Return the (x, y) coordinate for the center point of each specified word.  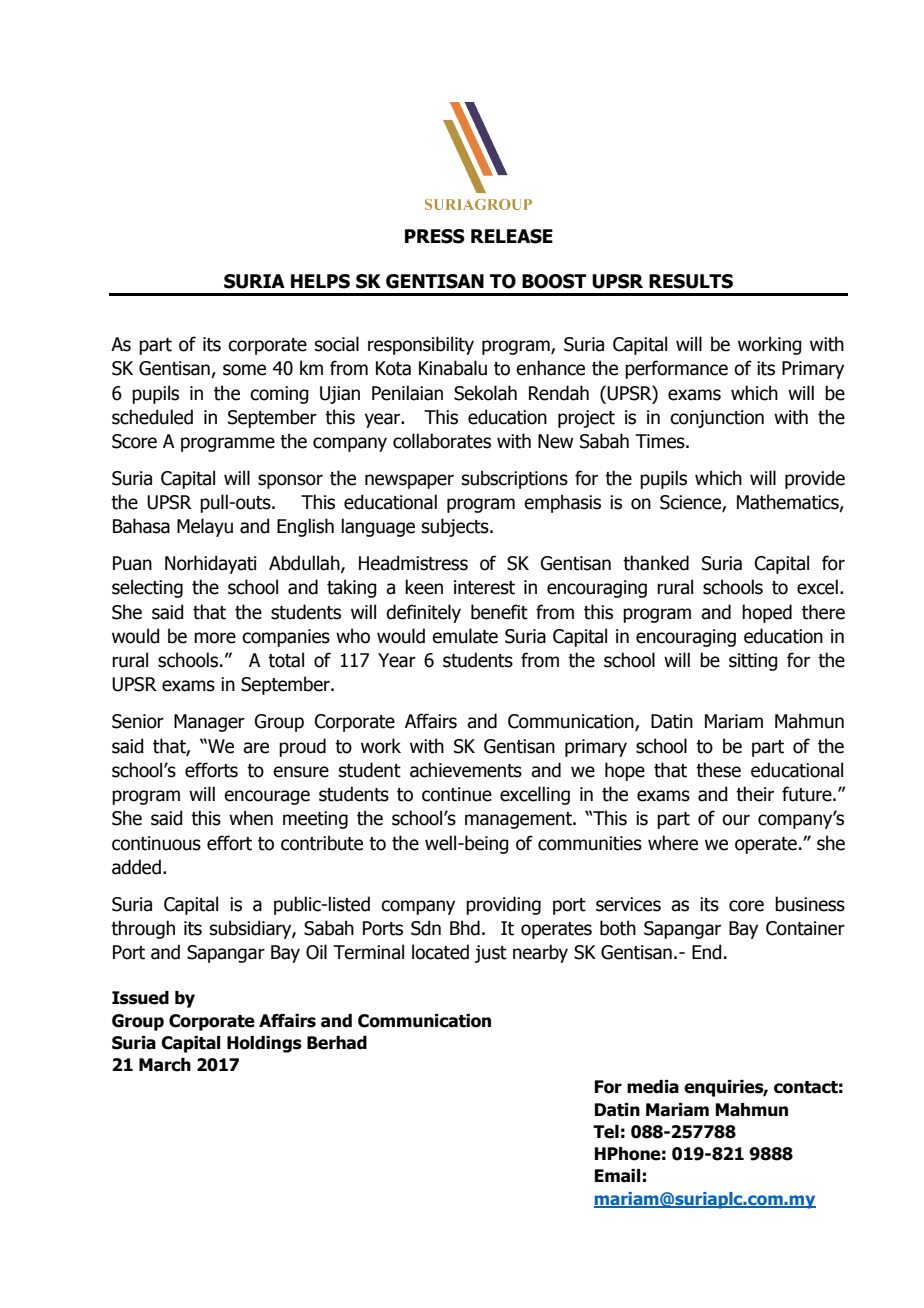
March (165, 1065)
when (251, 818)
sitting (753, 662)
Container (805, 928)
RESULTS (691, 281)
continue (457, 794)
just (491, 954)
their (755, 794)
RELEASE (512, 236)
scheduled (152, 417)
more (215, 638)
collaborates (442, 441)
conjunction (717, 419)
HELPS (320, 281)
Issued (140, 998)
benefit (499, 612)
